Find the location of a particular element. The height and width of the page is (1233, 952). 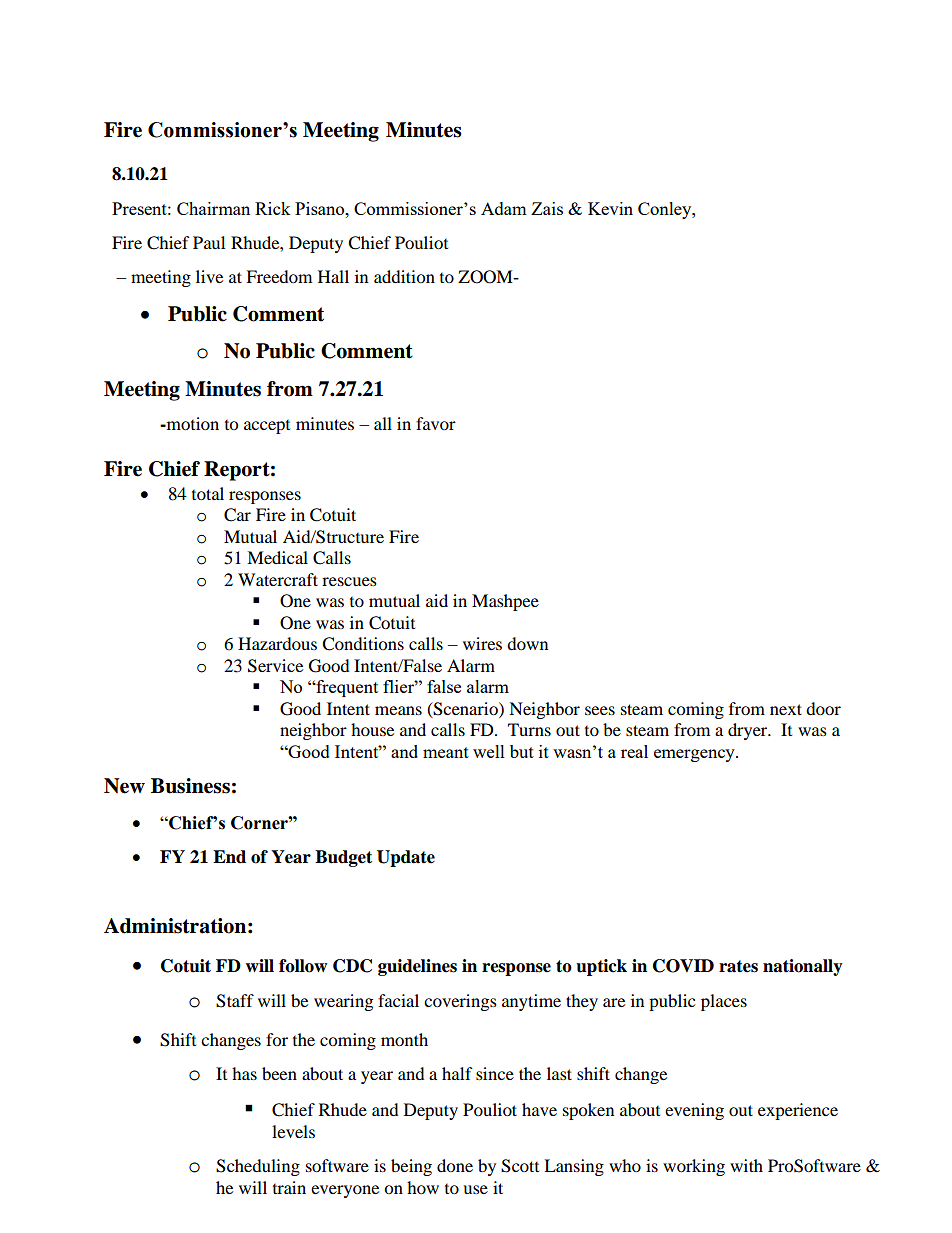

Kevin is located at coordinates (610, 208).
